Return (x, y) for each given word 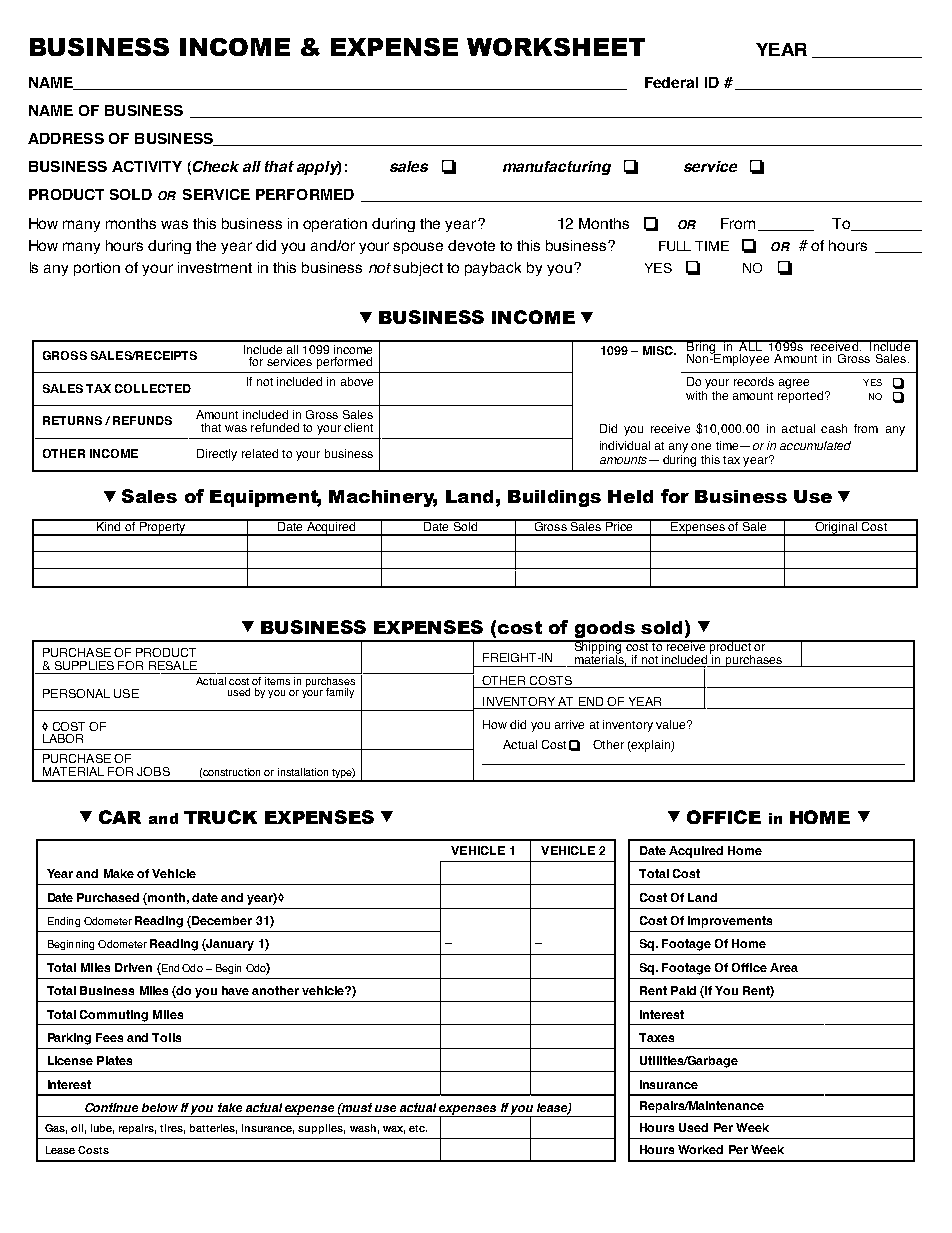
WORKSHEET (556, 47)
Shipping (598, 648)
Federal (671, 82)
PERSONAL (76, 693)
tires (172, 1129)
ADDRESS (66, 138)
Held (630, 496)
